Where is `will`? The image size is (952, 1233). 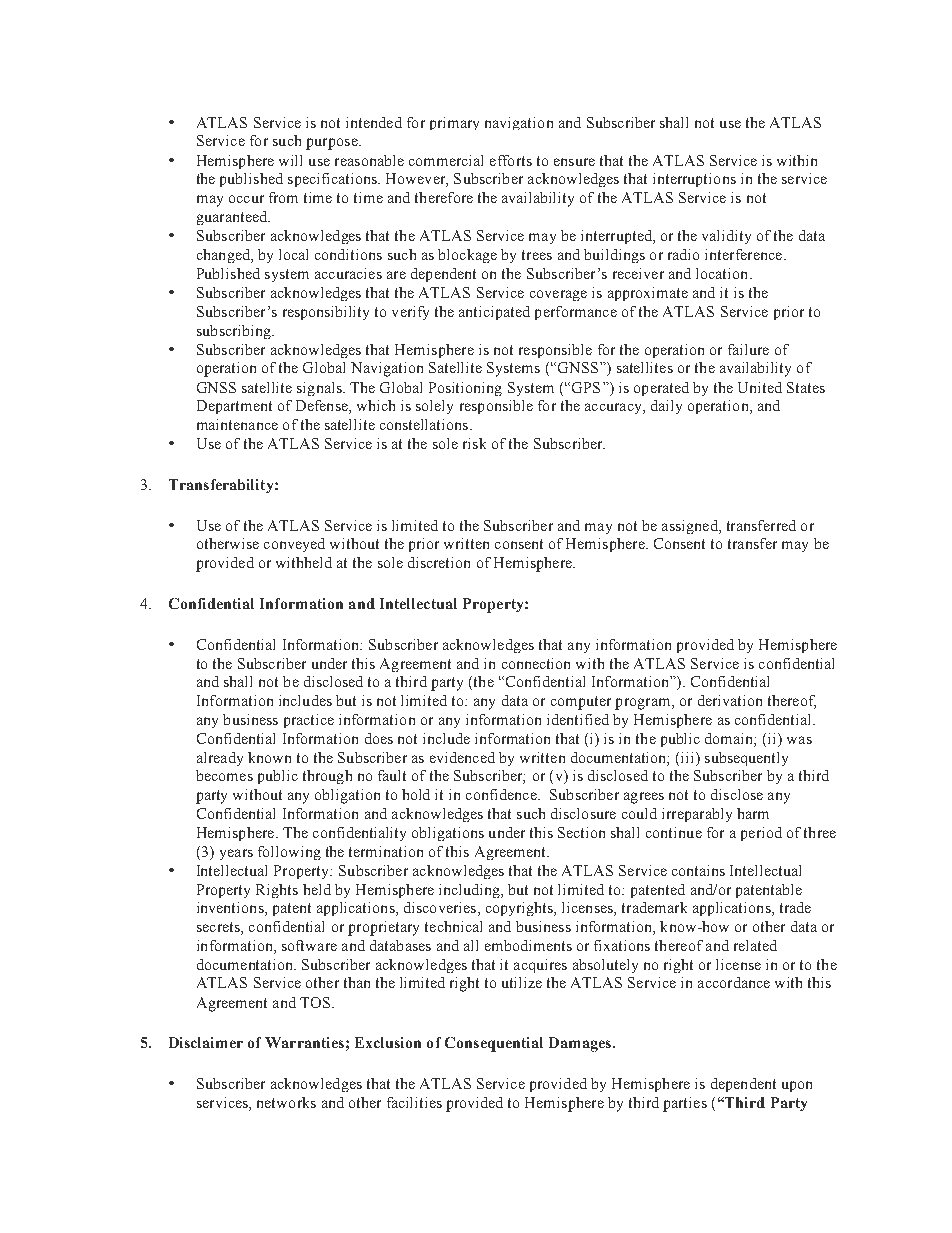 will is located at coordinates (290, 160).
